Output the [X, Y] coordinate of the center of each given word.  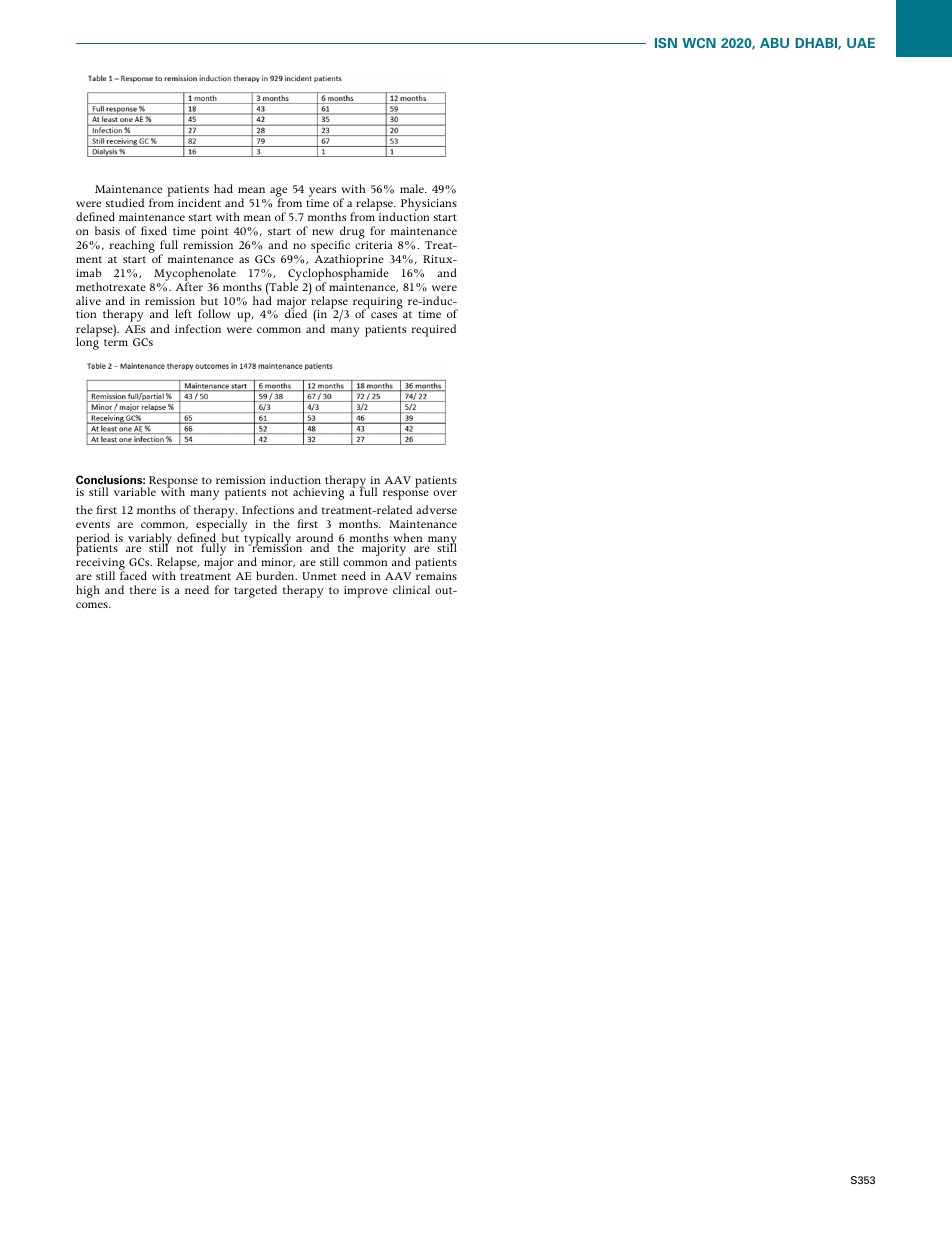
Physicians [429, 204]
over [445, 493]
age [278, 193]
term [116, 342]
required [433, 330]
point [214, 233]
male [413, 188]
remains [436, 576]
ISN [666, 43]
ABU [774, 43]
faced [133, 575]
